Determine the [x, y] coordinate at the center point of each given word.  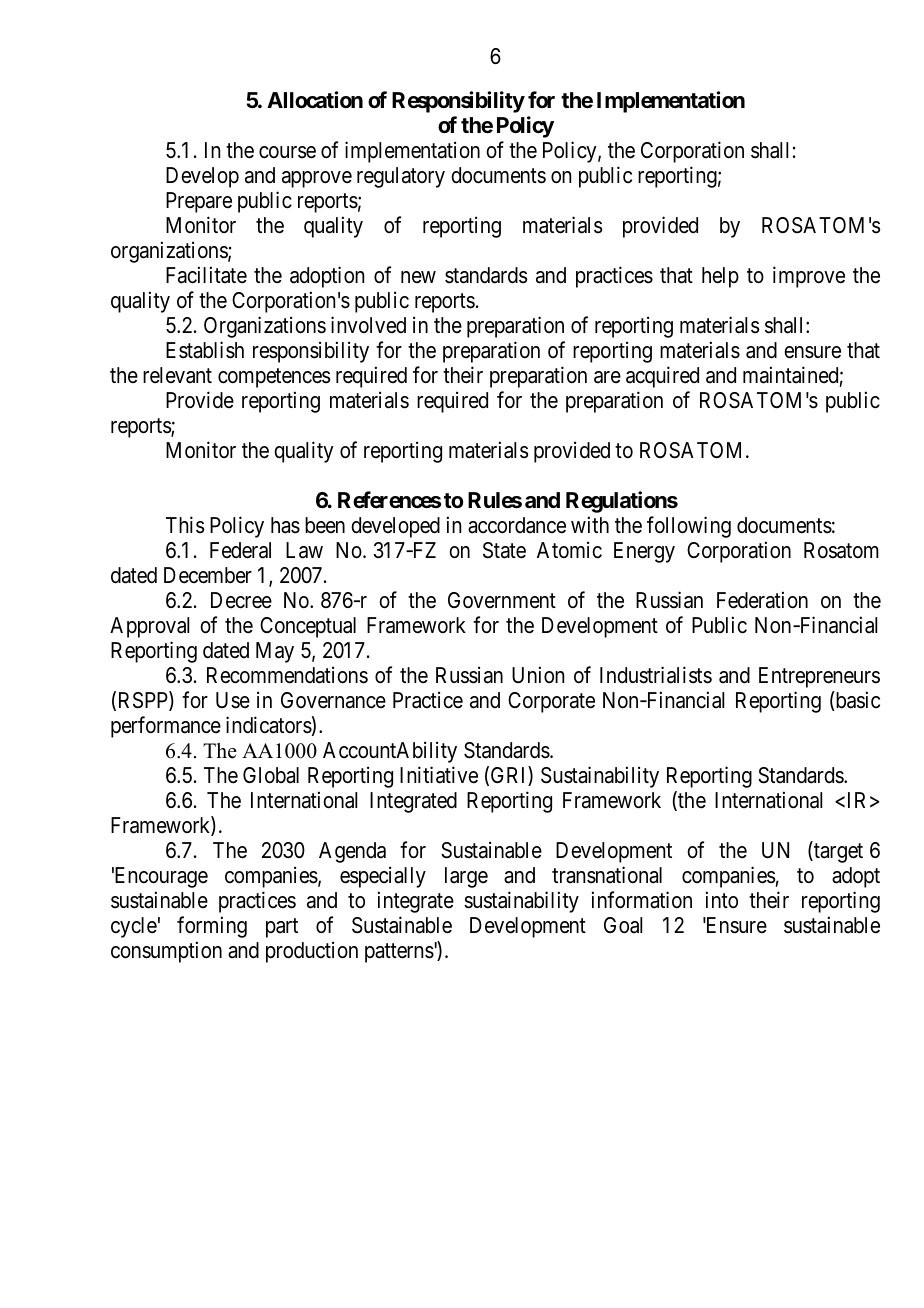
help [720, 277]
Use [233, 700]
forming [212, 927]
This [185, 525]
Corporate [551, 702]
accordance [517, 525]
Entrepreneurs [819, 677]
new [418, 277]
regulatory [401, 177]
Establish [205, 350]
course [287, 152]
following [689, 527]
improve [809, 277]
